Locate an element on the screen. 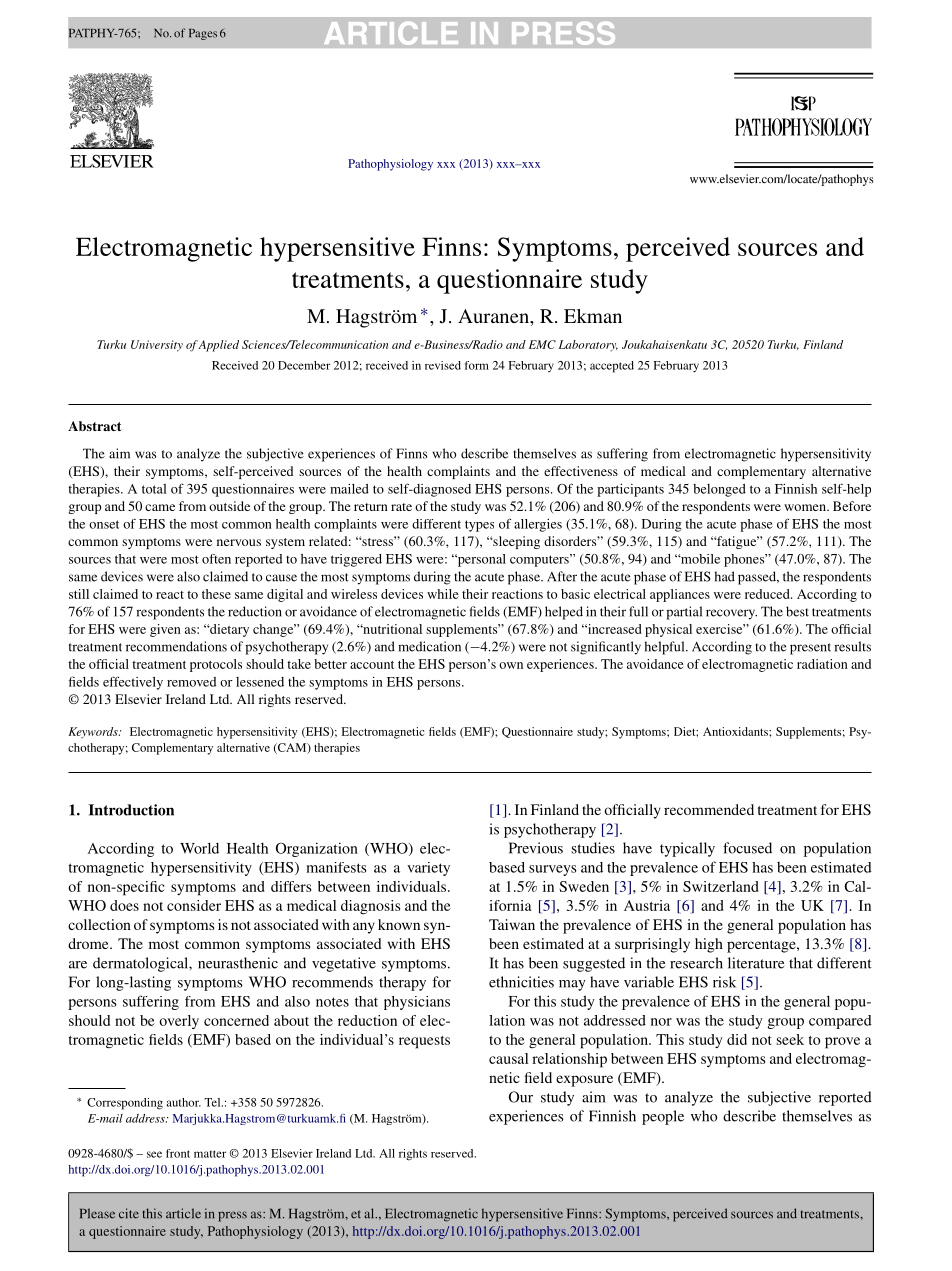  women is located at coordinates (806, 507).
